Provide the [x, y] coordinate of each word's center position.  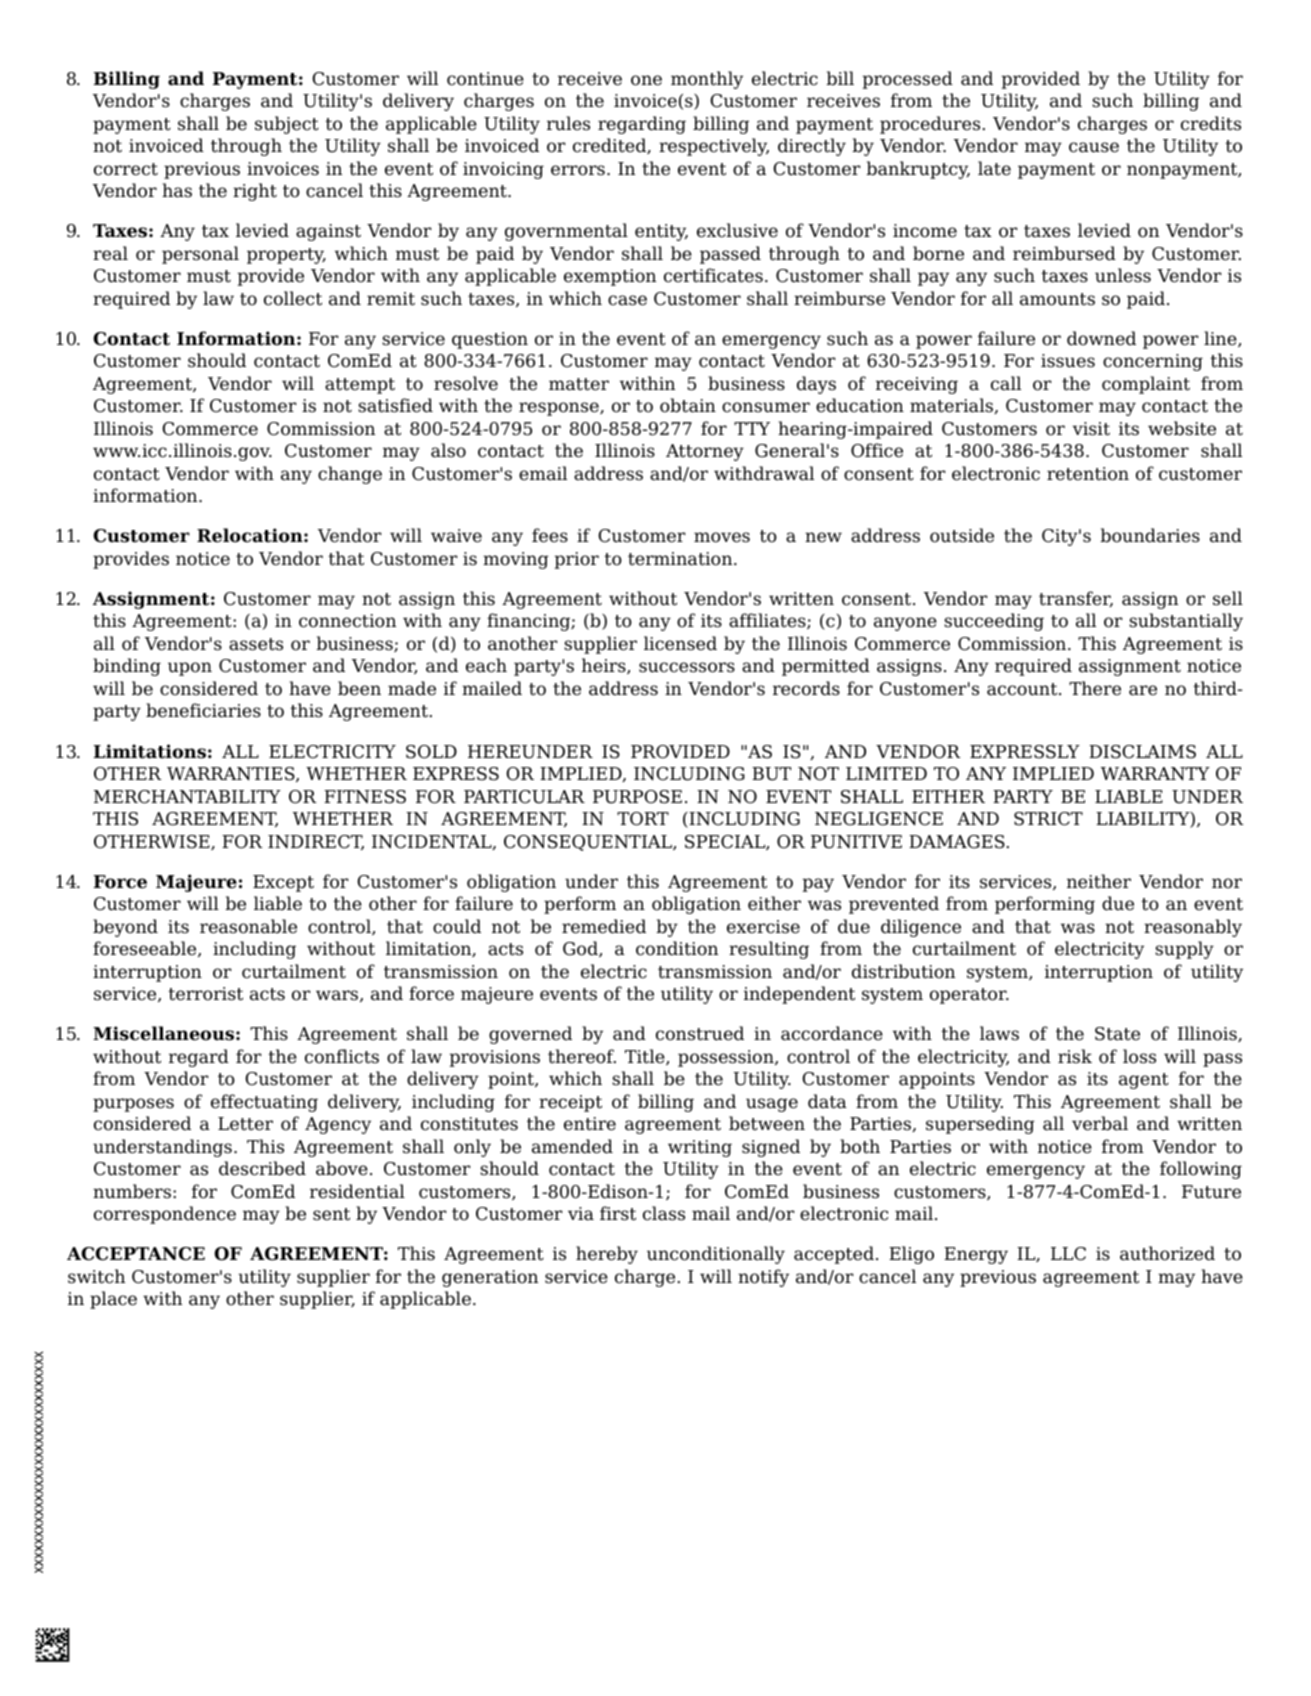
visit [1091, 429]
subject [287, 125]
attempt [360, 386]
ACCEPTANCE [136, 1254]
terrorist [206, 994]
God [581, 949]
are [1143, 690]
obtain [688, 405]
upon [190, 669]
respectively [714, 147]
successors [687, 667]
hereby [607, 1255]
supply [1184, 950]
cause [1094, 147]
